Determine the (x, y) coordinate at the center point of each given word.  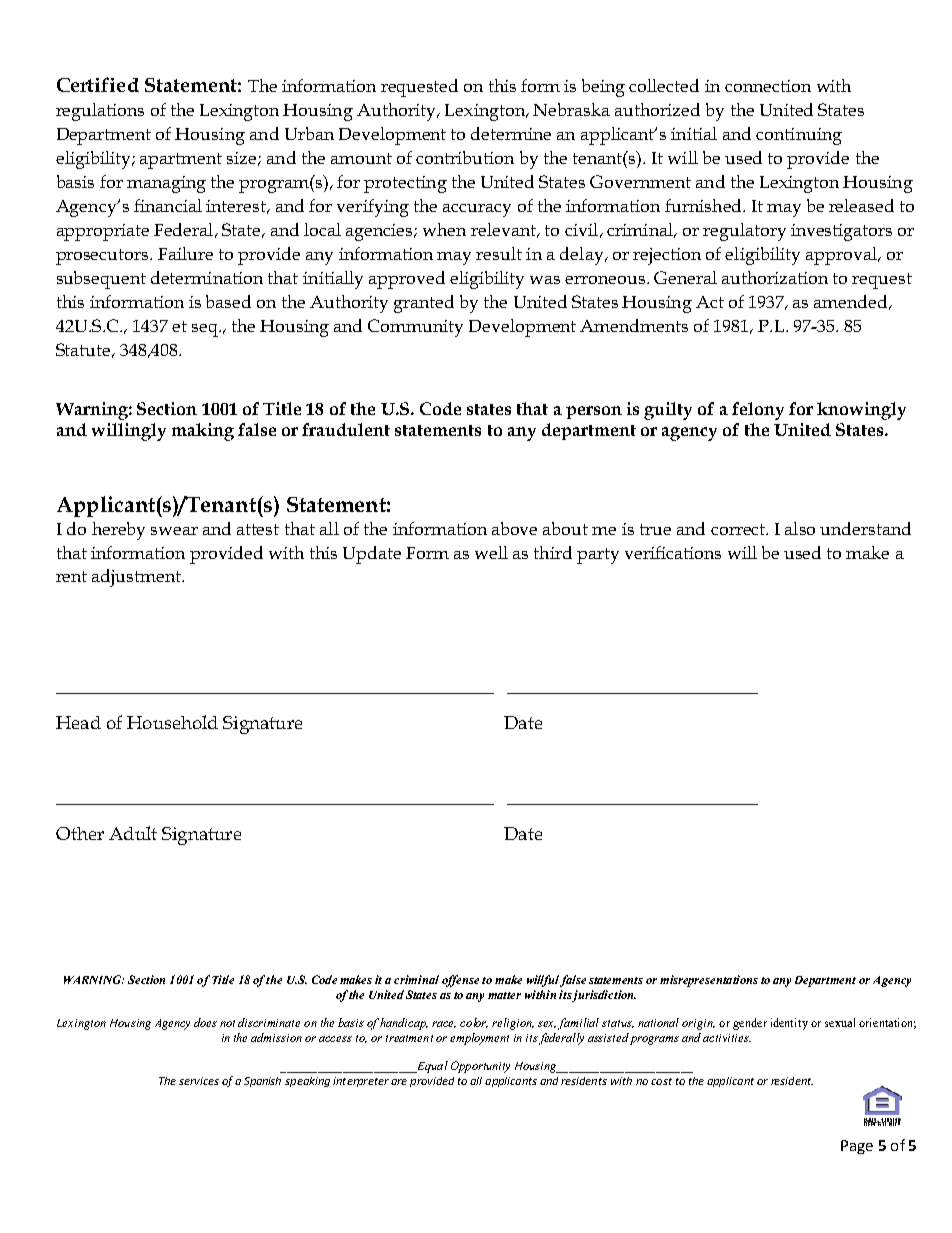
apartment (181, 161)
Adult (133, 833)
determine (511, 133)
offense (460, 981)
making (203, 432)
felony (758, 411)
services (199, 1081)
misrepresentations (709, 981)
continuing (799, 136)
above (514, 528)
